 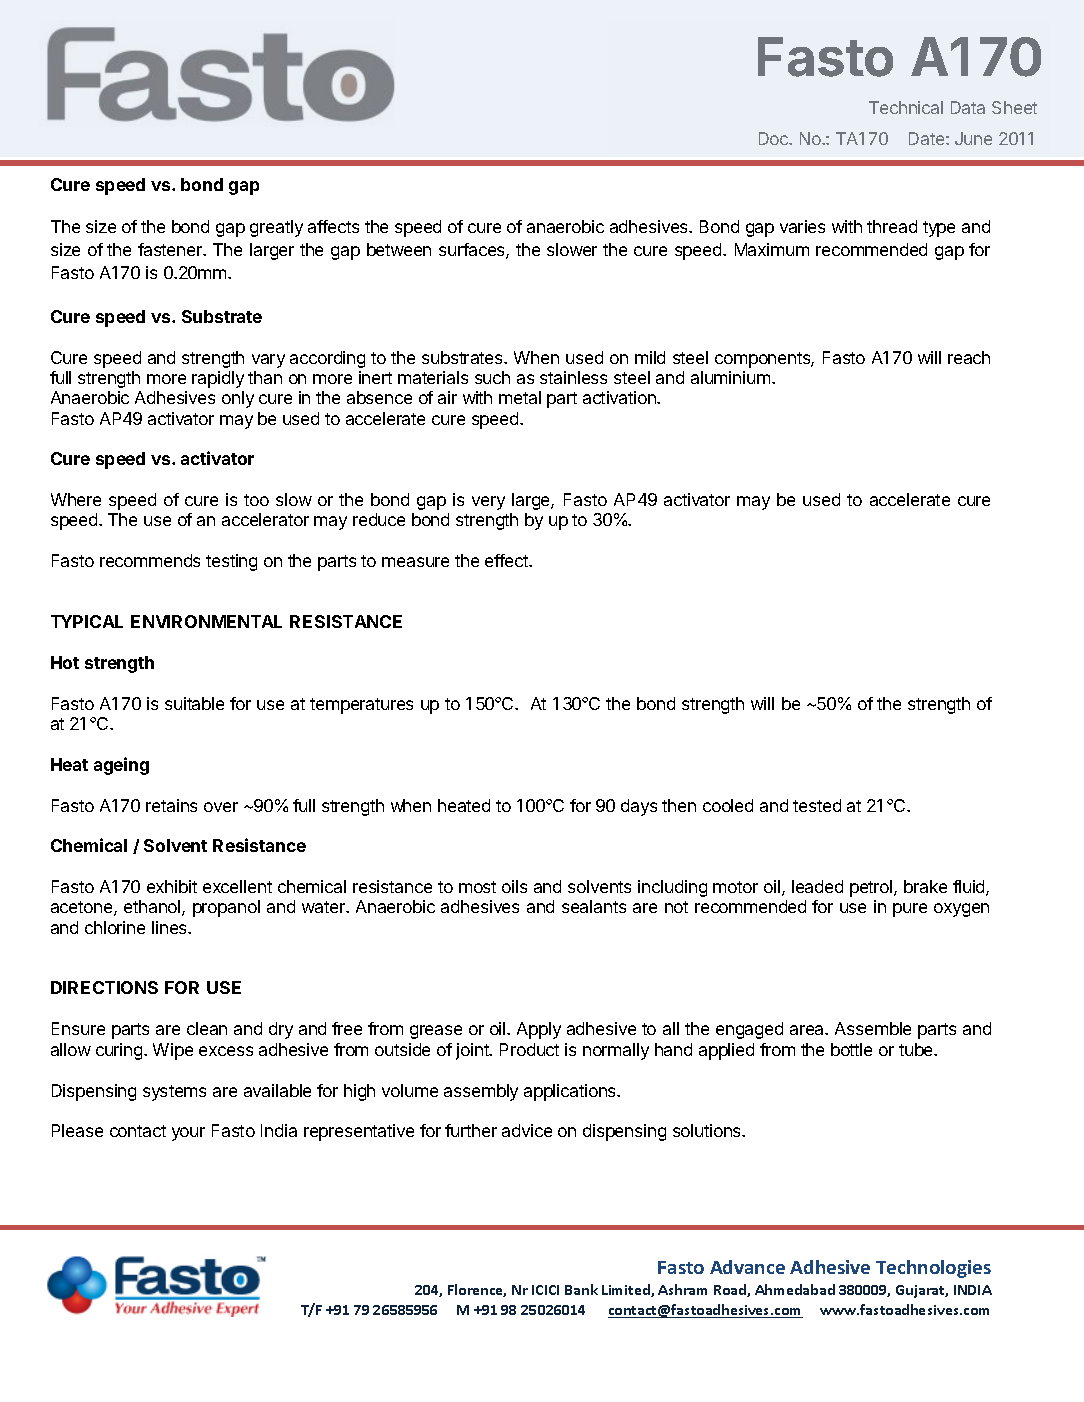 I want to click on ICICI, so click(x=545, y=1290).
